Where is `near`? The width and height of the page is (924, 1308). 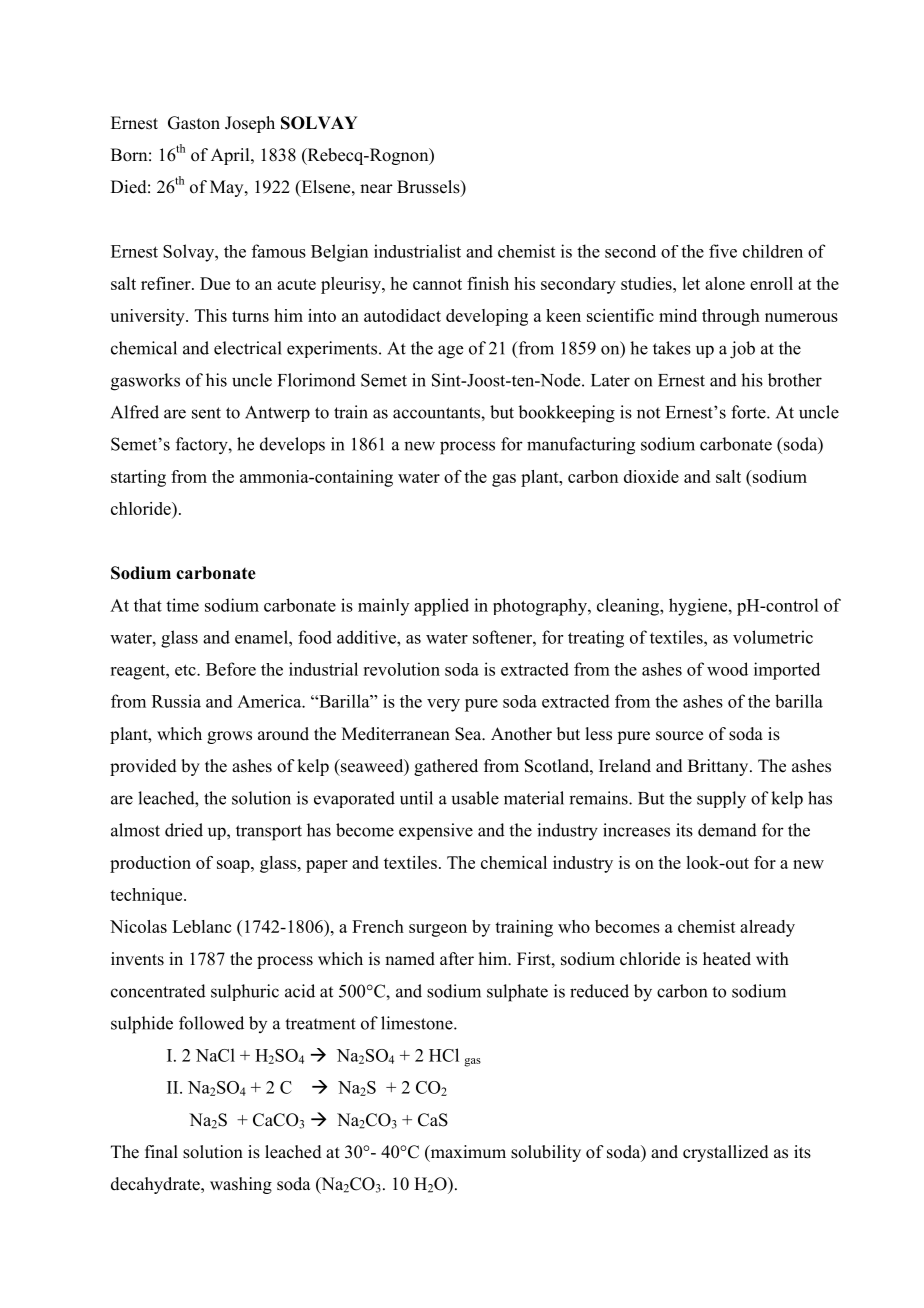 near is located at coordinates (376, 189).
